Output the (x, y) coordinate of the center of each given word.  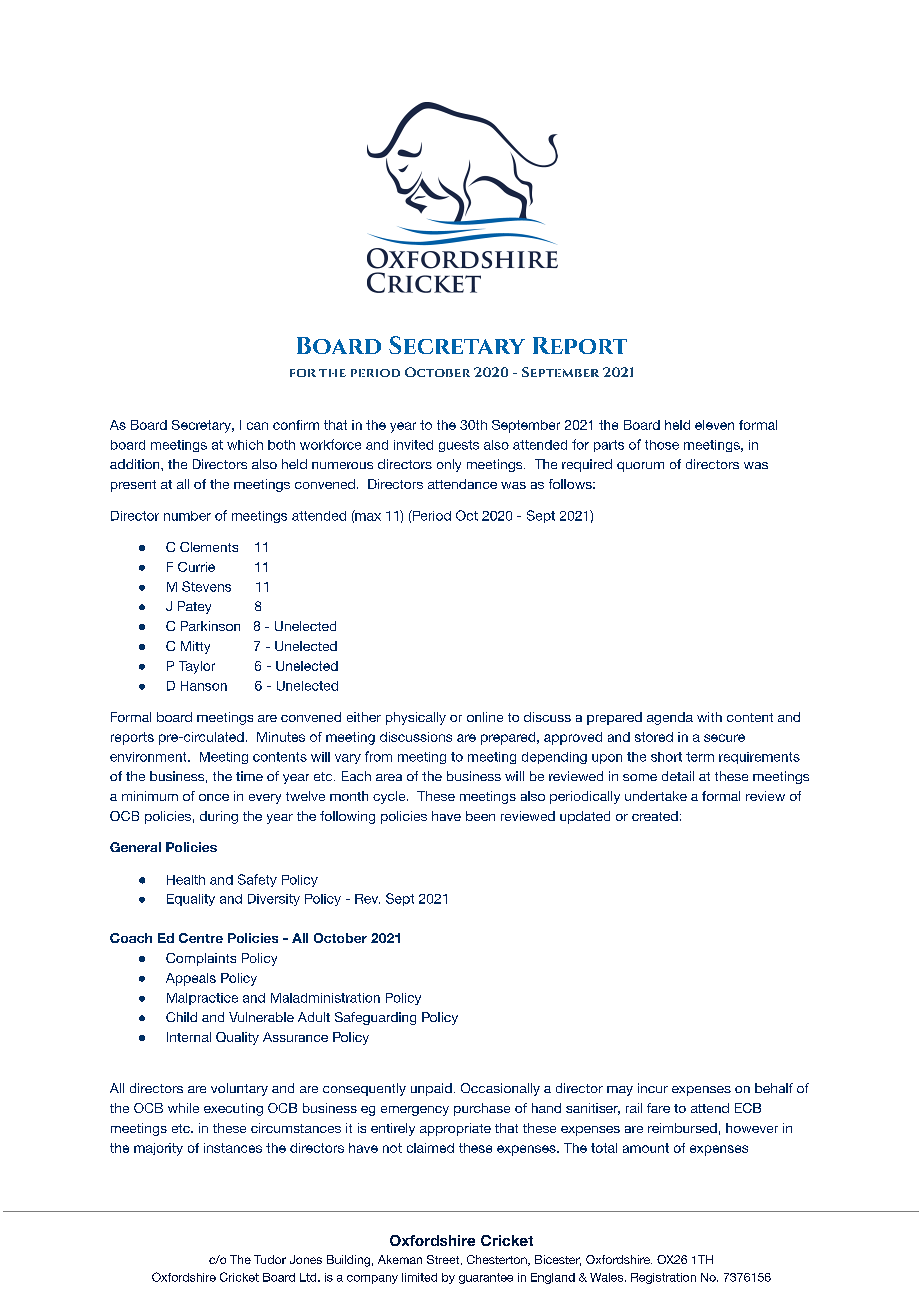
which (245, 445)
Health (186, 880)
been (480, 816)
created (655, 816)
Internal (189, 1037)
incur (653, 1088)
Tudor (270, 1259)
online (485, 717)
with (709, 717)
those (662, 445)
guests (459, 446)
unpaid (431, 1089)
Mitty (195, 647)
